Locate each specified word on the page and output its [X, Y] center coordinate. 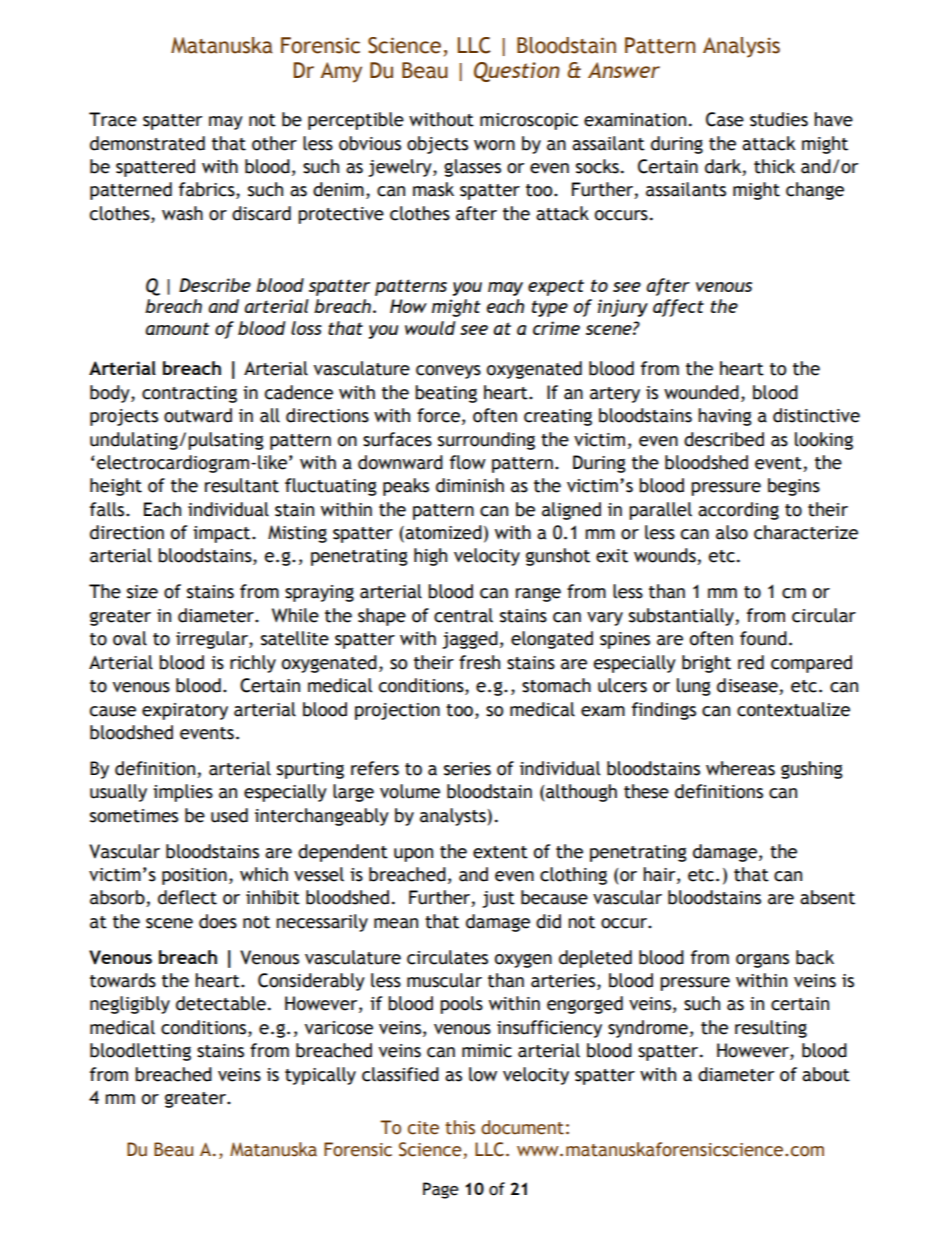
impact [223, 534]
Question [517, 72]
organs [762, 960]
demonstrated [147, 143]
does [218, 921]
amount [177, 328]
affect [678, 308]
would [430, 328]
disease [748, 686]
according [738, 511]
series [467, 769]
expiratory [185, 711]
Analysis [741, 47]
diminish [470, 485]
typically [320, 1076]
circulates [447, 957]
